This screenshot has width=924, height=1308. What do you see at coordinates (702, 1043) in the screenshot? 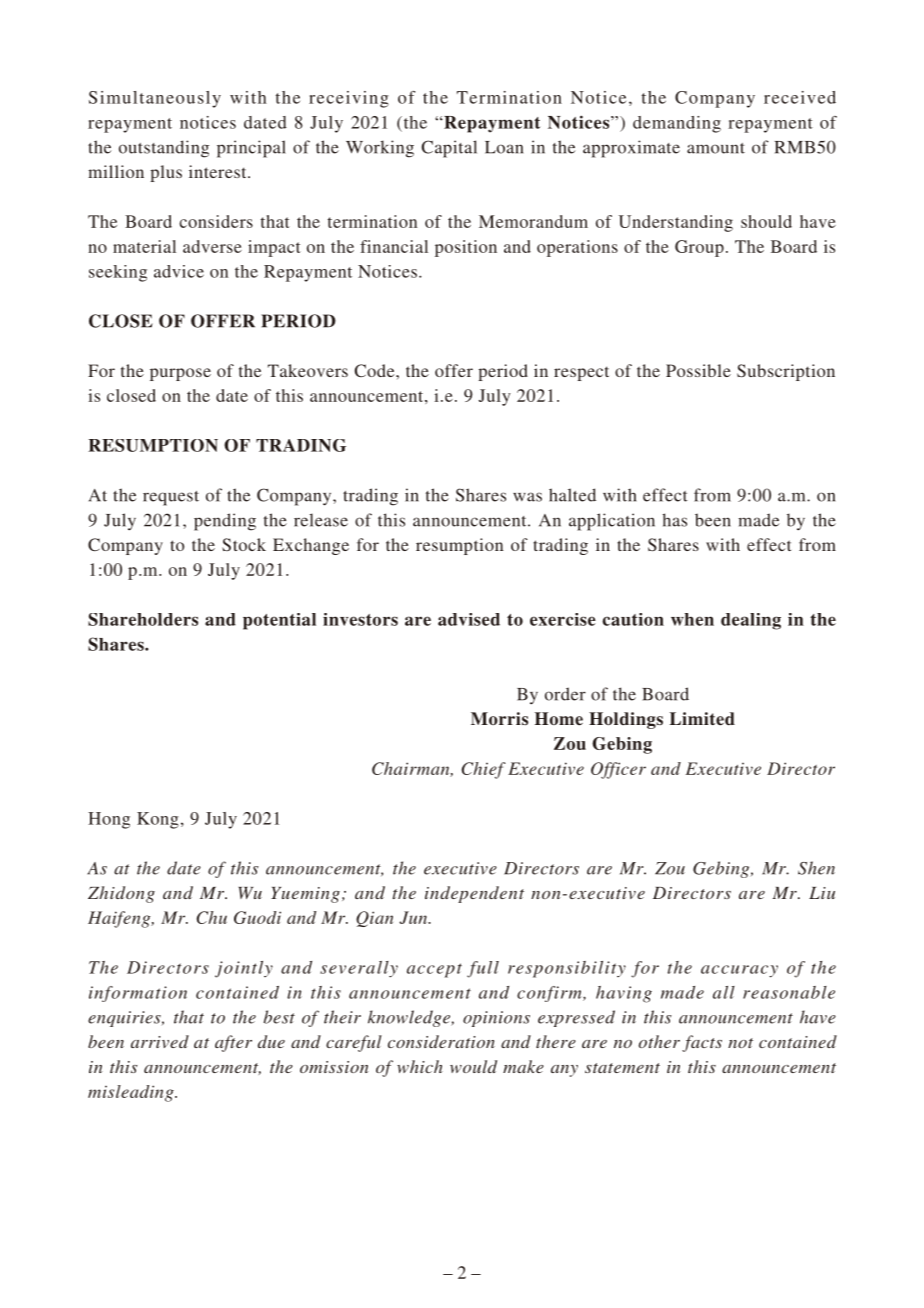
I see `facts` at bounding box center [702, 1043].
